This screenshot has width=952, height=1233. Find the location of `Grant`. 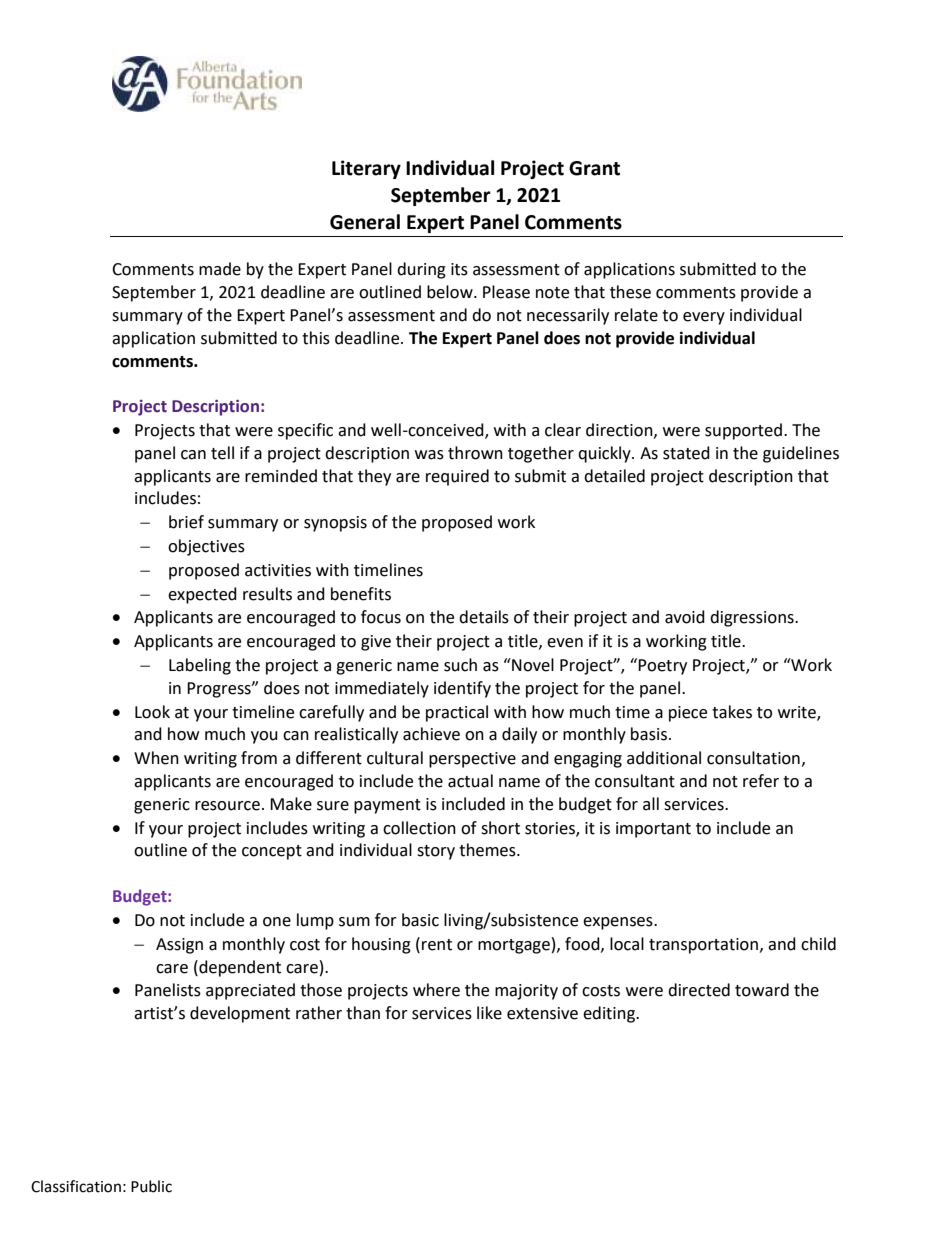

Grant is located at coordinates (594, 168).
